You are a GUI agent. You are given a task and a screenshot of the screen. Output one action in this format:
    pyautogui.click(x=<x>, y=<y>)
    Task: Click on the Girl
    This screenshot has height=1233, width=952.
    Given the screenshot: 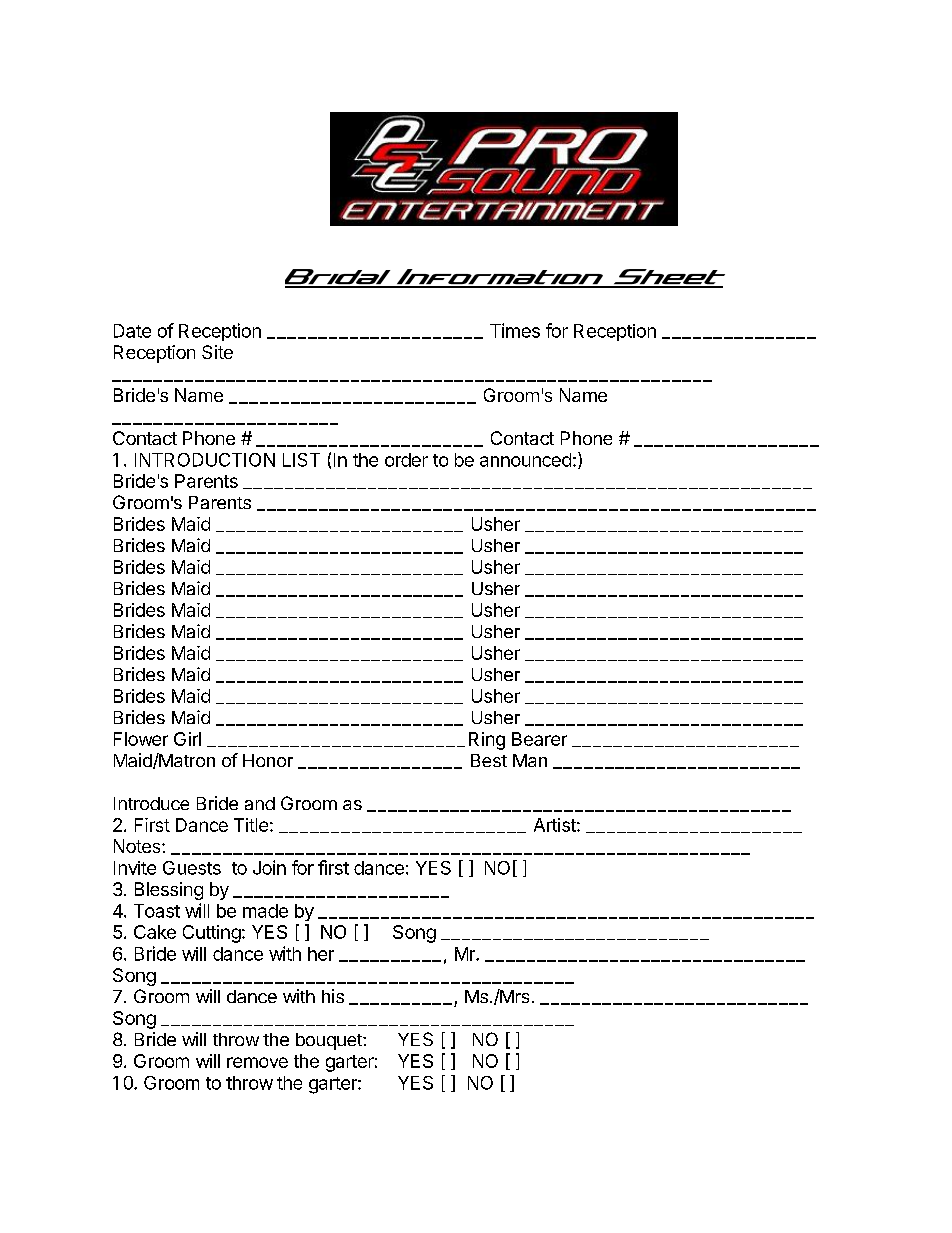 What is the action you would take?
    pyautogui.click(x=187, y=739)
